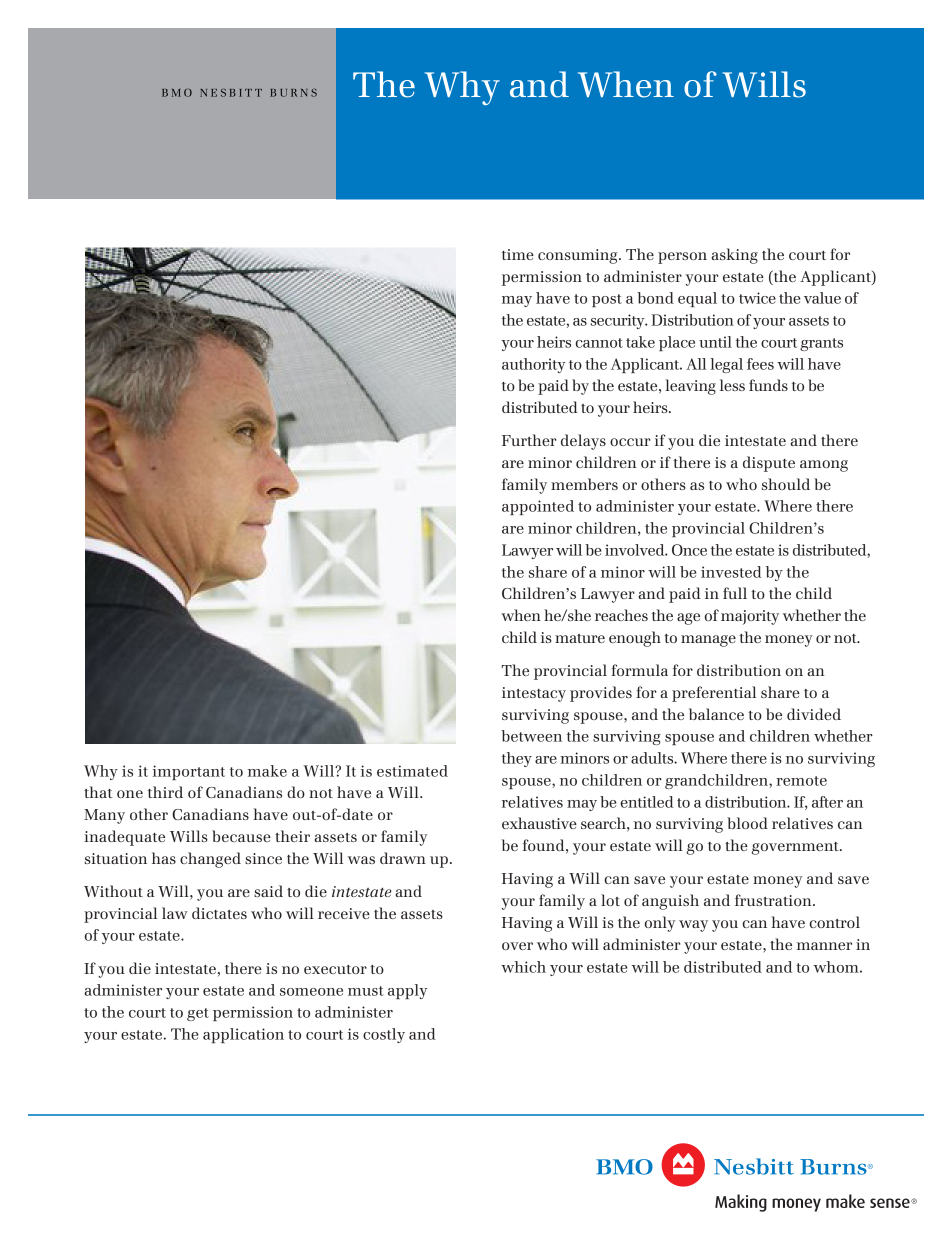  Describe the element at coordinates (198, 1014) in the image. I see `get` at that location.
